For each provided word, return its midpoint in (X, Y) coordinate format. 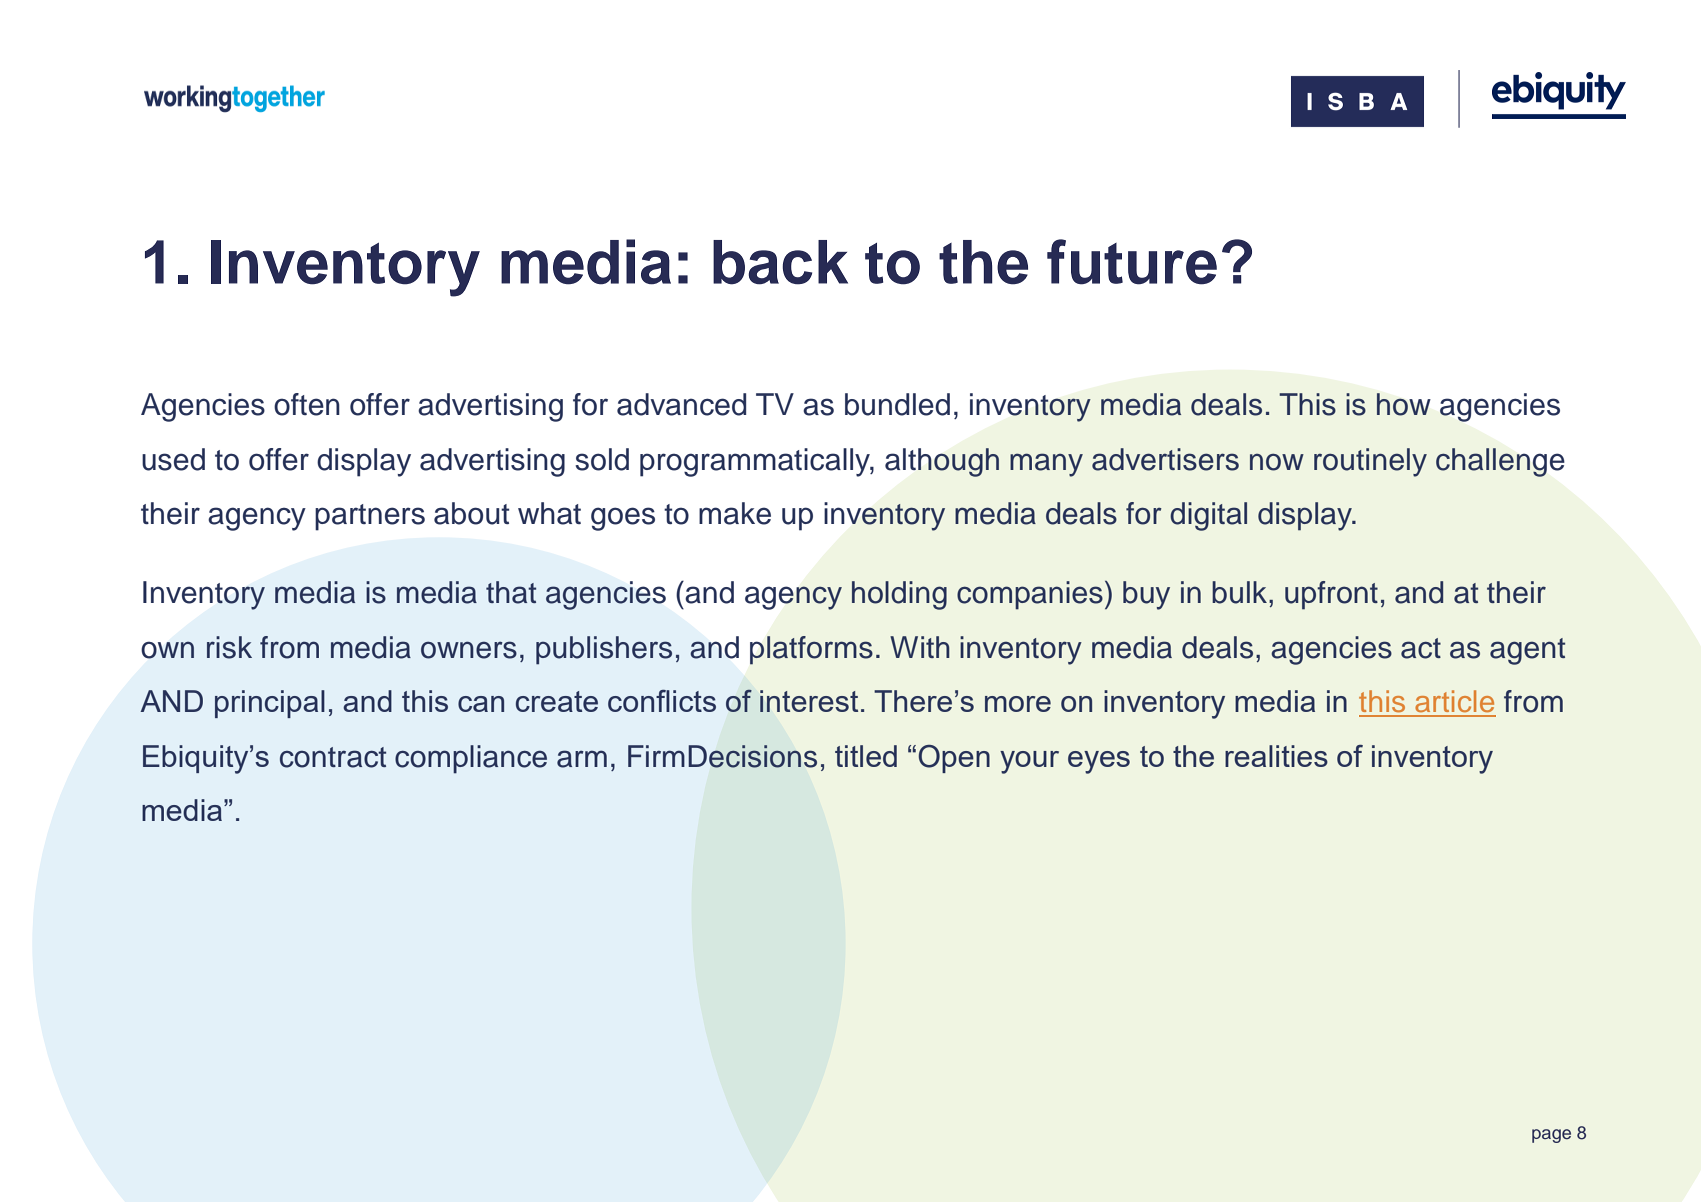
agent (1527, 651)
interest (809, 701)
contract (333, 757)
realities (1276, 756)
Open (954, 759)
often (307, 404)
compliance (471, 759)
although (942, 462)
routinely (1370, 462)
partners (370, 517)
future (1132, 262)
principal (270, 704)
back (780, 262)
